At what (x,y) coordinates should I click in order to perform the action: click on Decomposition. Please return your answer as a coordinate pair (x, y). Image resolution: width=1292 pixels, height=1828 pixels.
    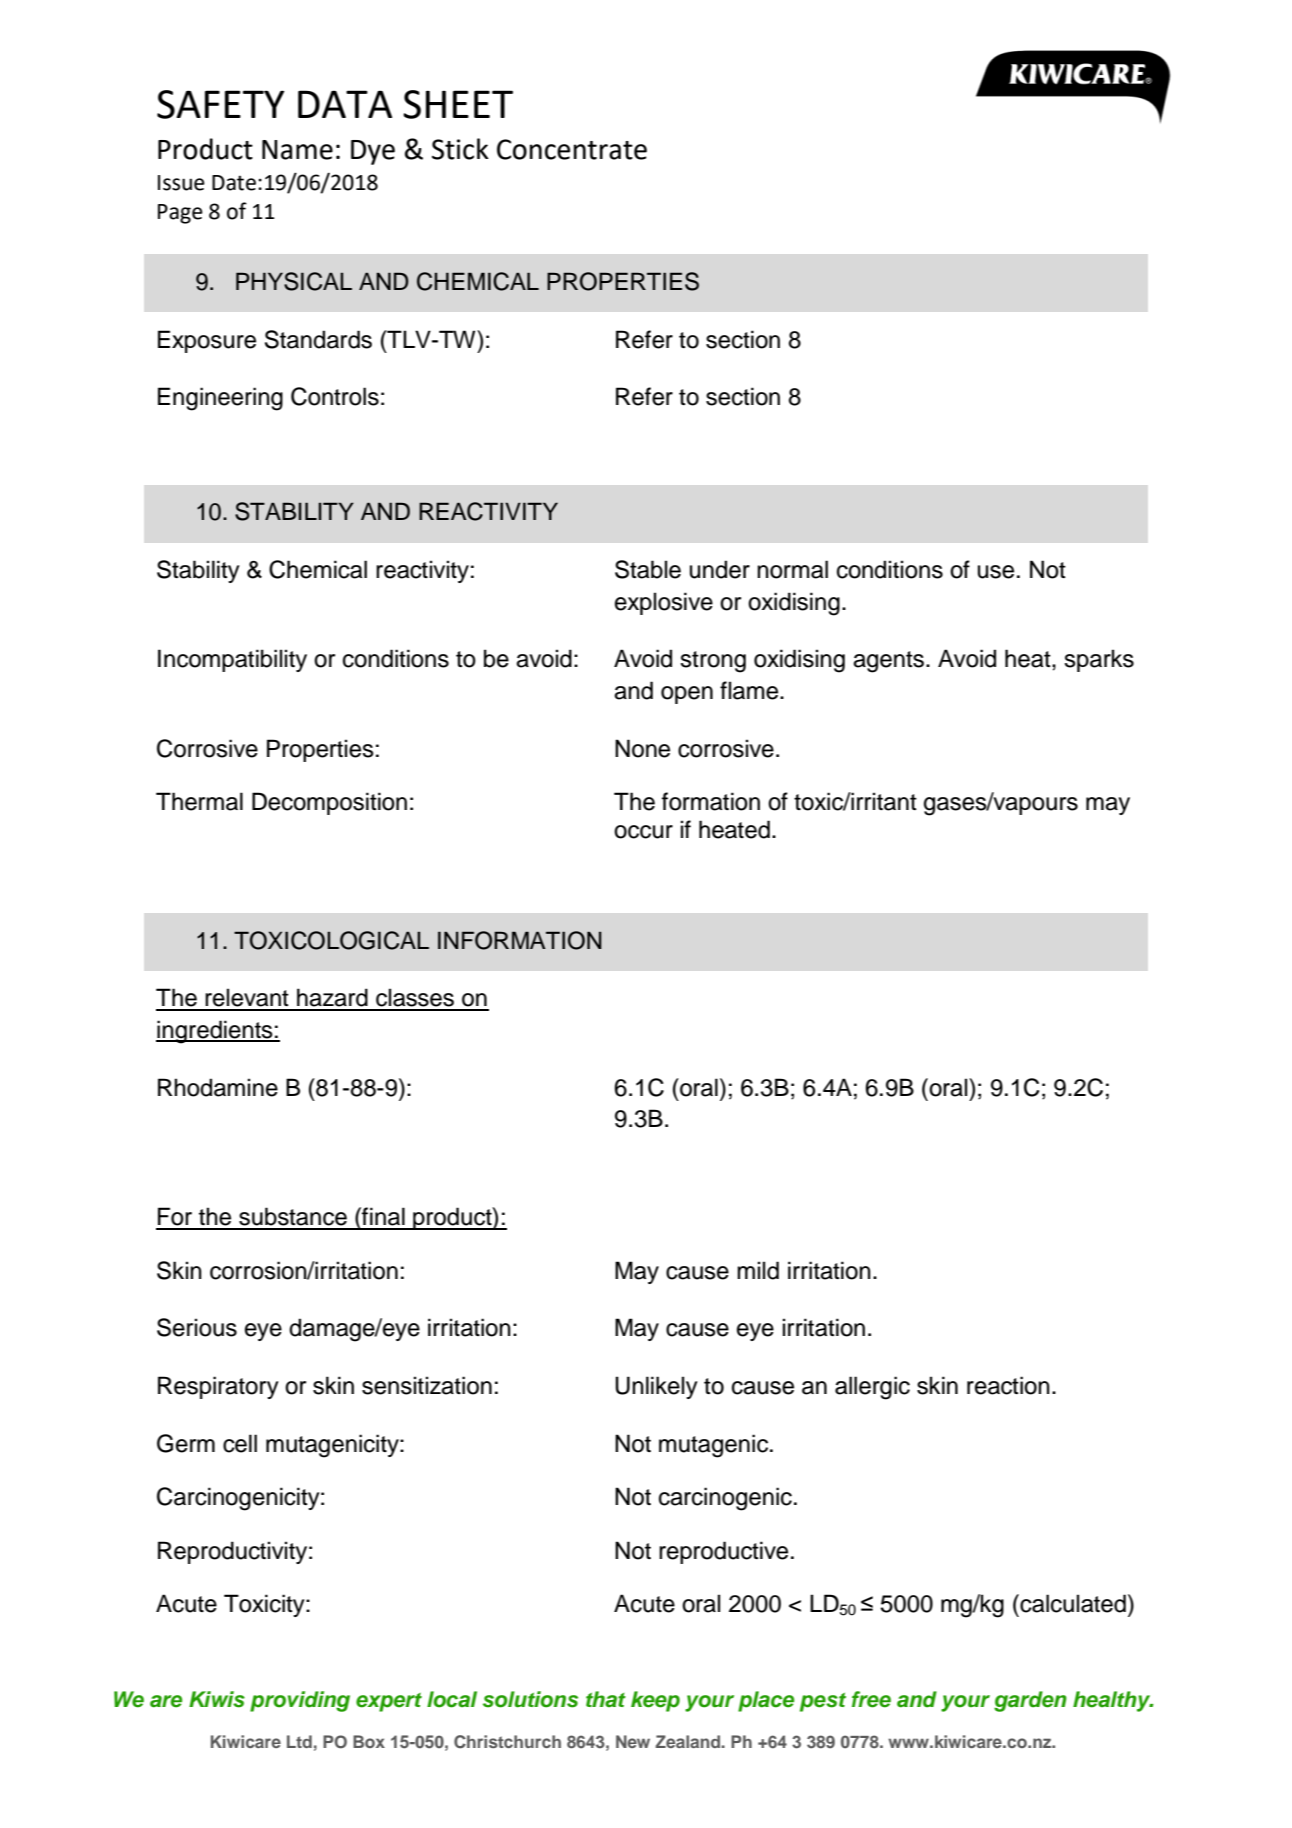
    Looking at the image, I should click on (329, 803).
